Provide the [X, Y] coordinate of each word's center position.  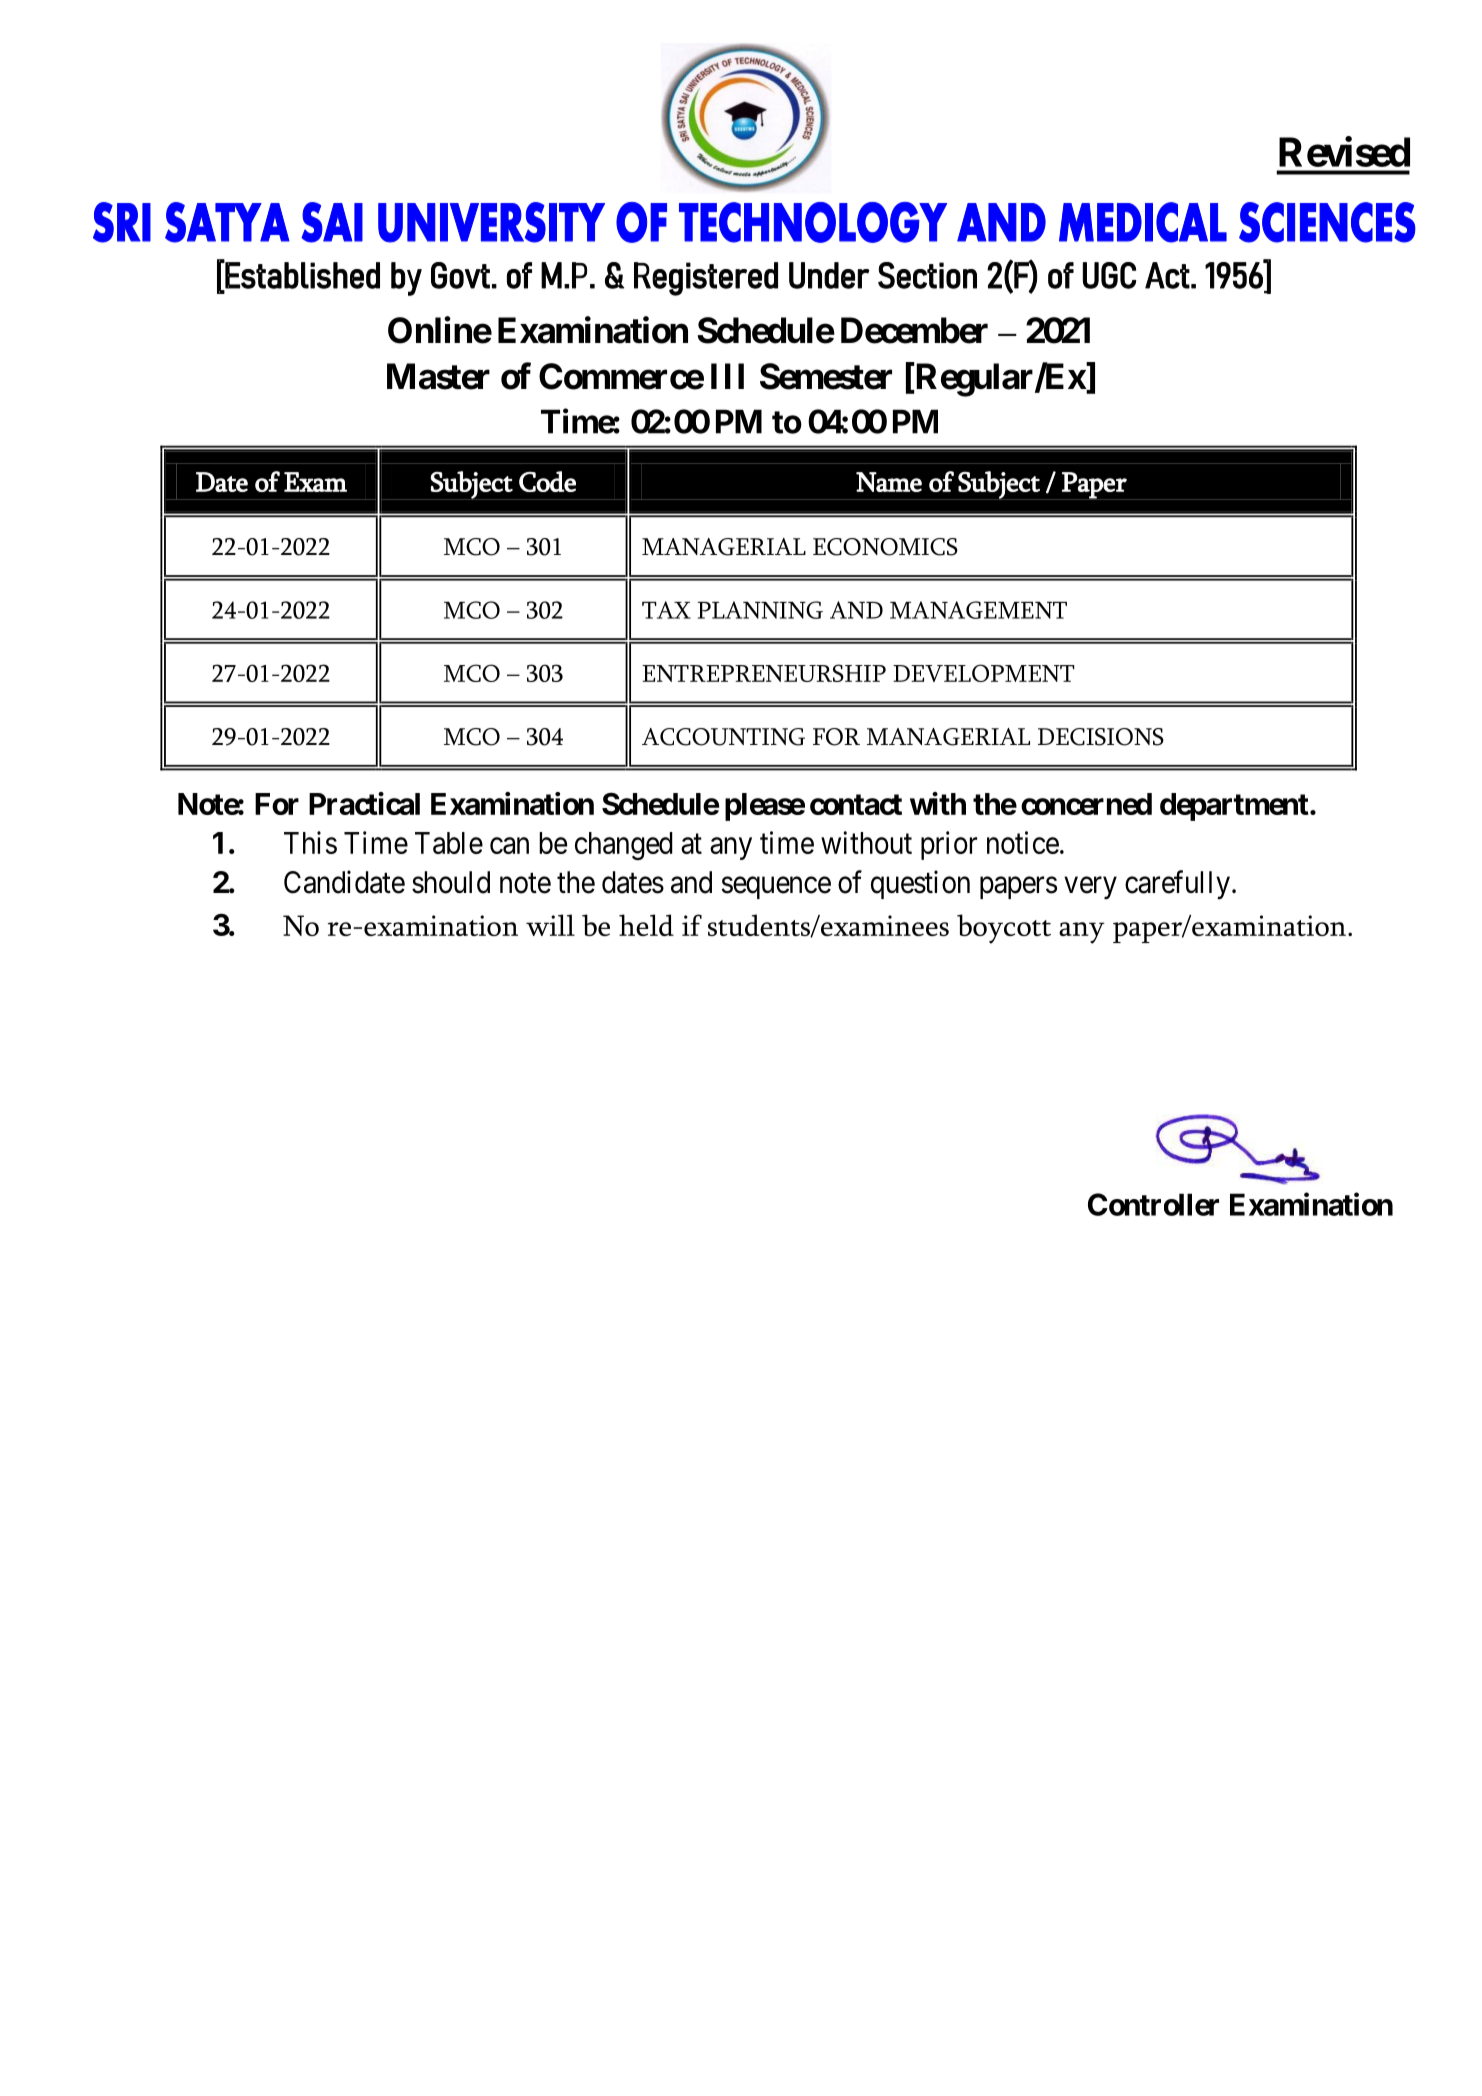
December [914, 330]
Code [547, 481]
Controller [1153, 1204]
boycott [1004, 929]
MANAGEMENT [978, 610]
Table [449, 843]
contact [856, 804]
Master [438, 376]
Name [889, 482]
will [550, 925]
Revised [1344, 151]
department [1234, 807]
